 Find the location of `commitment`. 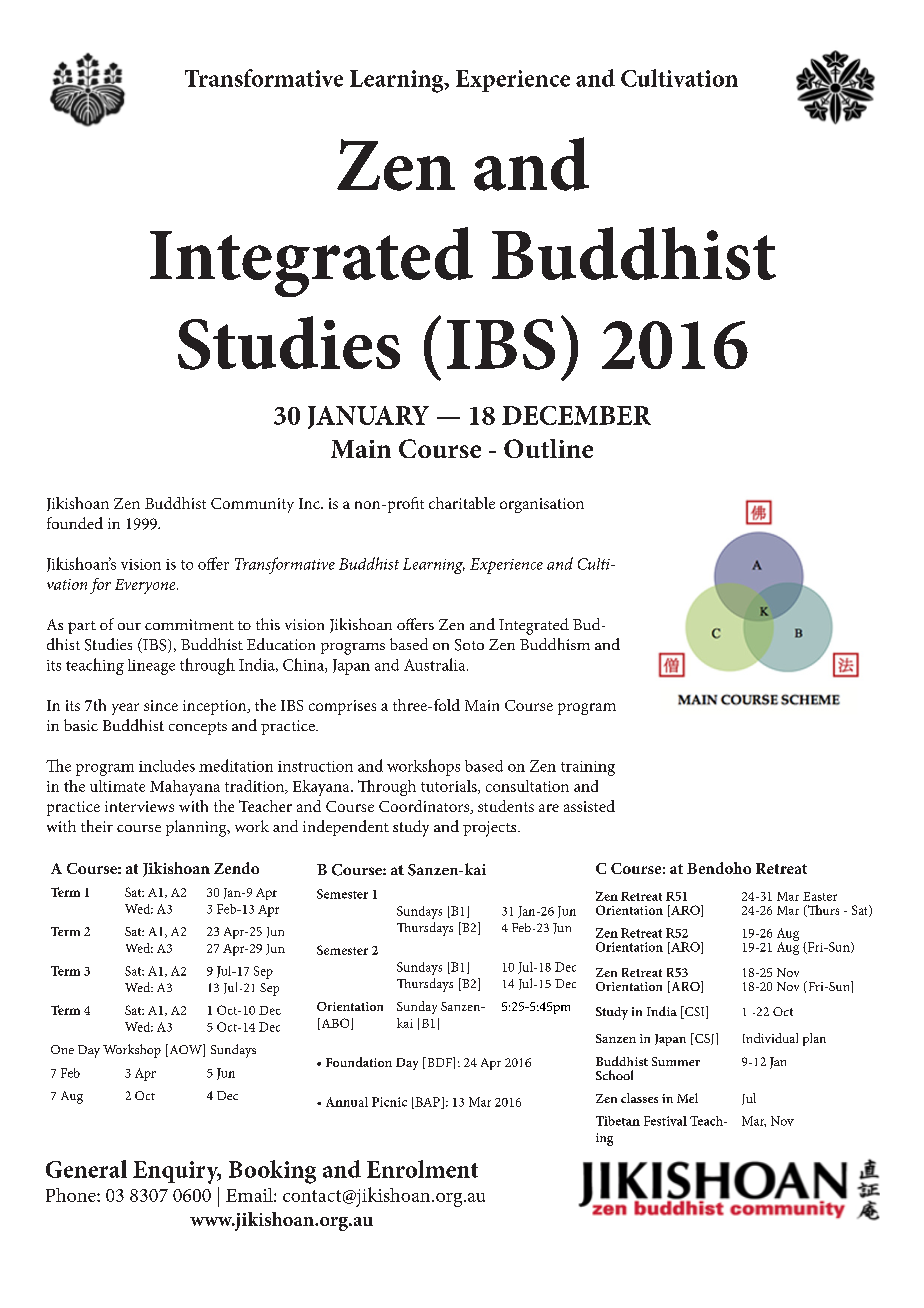

commitment is located at coordinates (189, 624).
